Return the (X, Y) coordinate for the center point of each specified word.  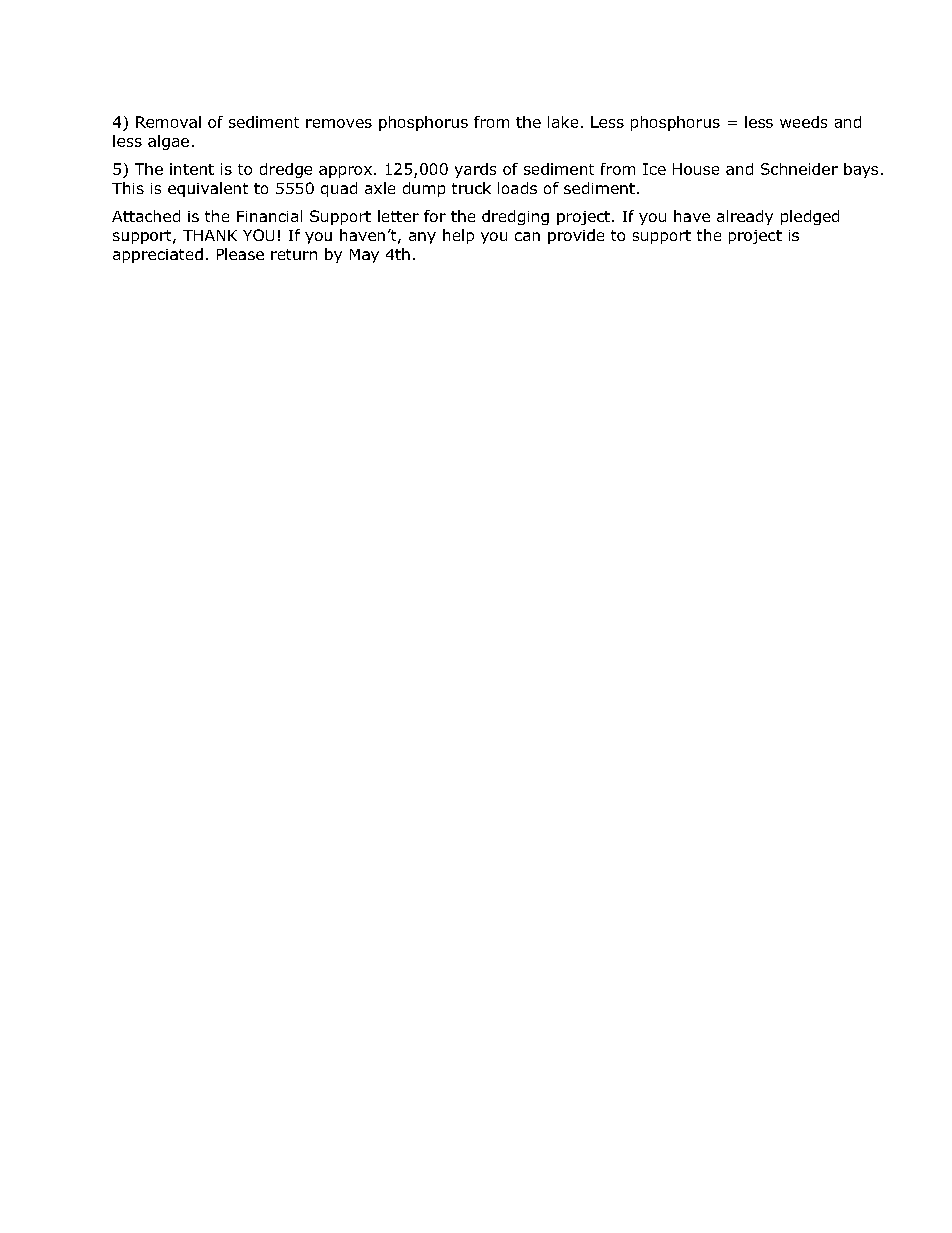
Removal (168, 122)
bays (861, 170)
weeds (803, 122)
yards (475, 170)
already (745, 217)
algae (168, 142)
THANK (210, 235)
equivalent (208, 189)
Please (240, 254)
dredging (515, 217)
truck (471, 188)
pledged (810, 217)
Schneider (799, 169)
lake (563, 122)
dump (424, 189)
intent (192, 169)
